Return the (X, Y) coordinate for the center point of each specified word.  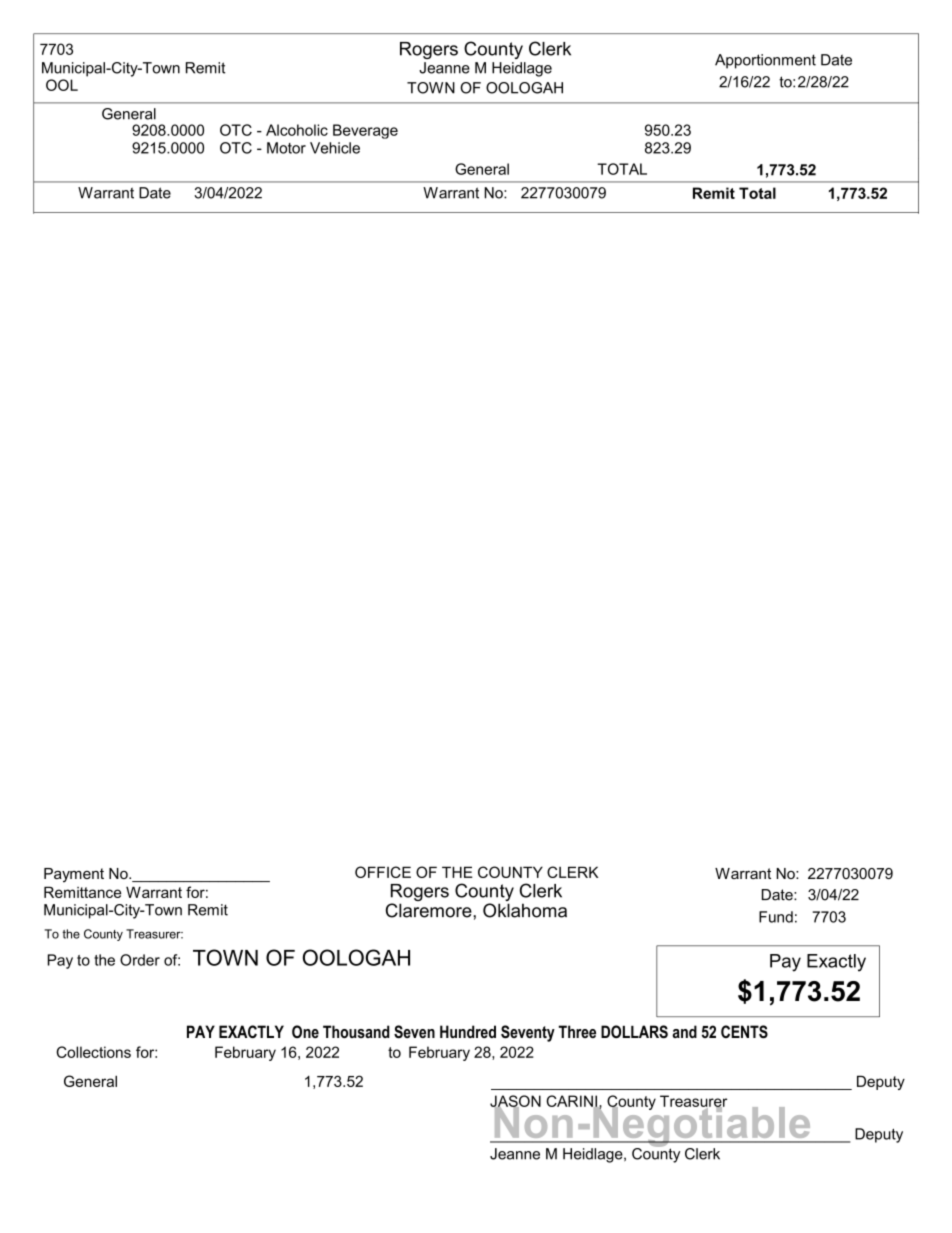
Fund (776, 917)
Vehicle (335, 148)
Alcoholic (297, 130)
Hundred (468, 1031)
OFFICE (383, 872)
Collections (93, 1052)
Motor (286, 148)
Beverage (365, 131)
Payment (74, 875)
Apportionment (765, 61)
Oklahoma (525, 910)
